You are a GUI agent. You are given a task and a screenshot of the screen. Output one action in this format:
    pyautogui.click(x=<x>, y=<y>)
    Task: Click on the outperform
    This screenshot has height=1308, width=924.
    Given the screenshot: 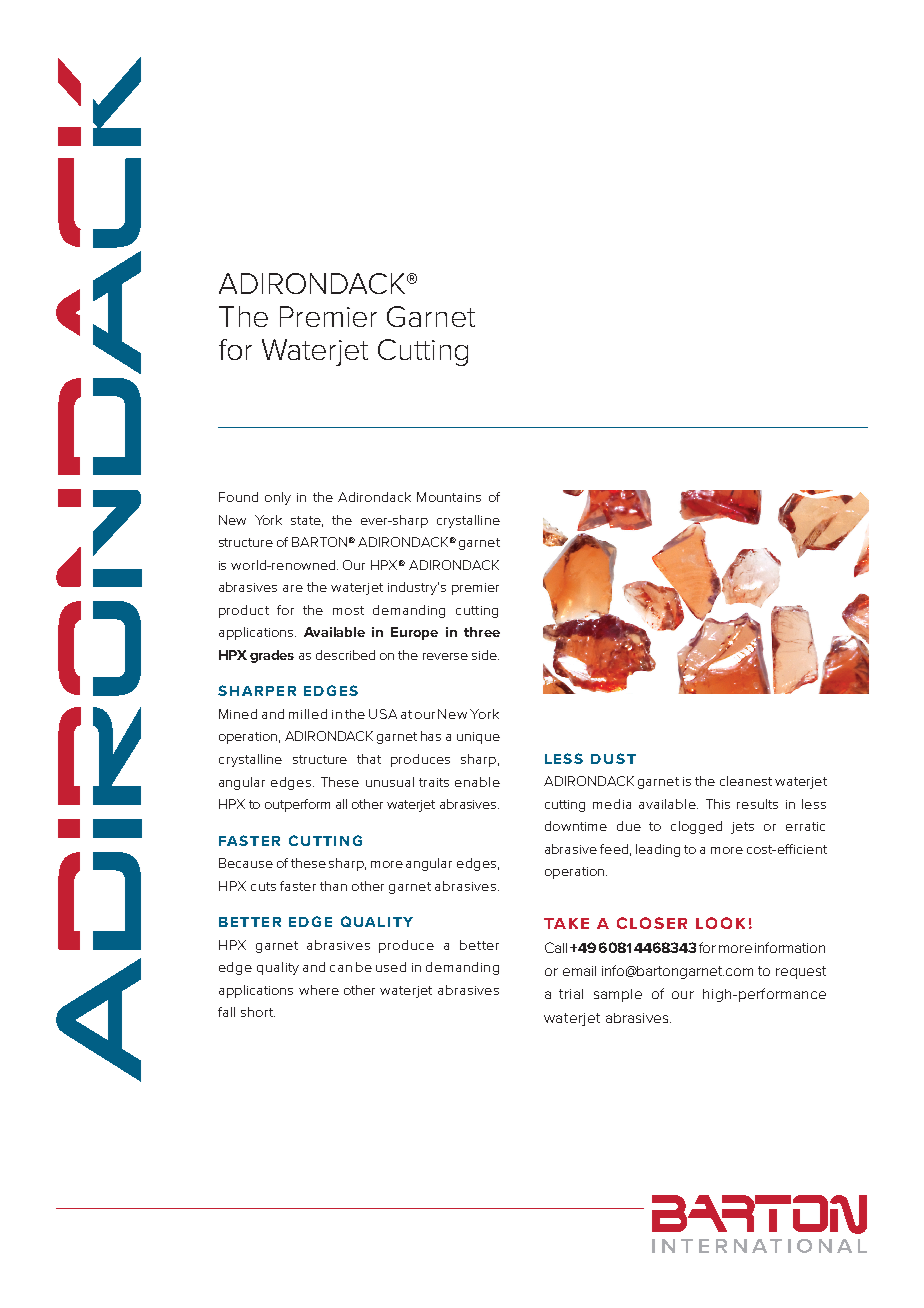 What is the action you would take?
    pyautogui.click(x=297, y=805)
